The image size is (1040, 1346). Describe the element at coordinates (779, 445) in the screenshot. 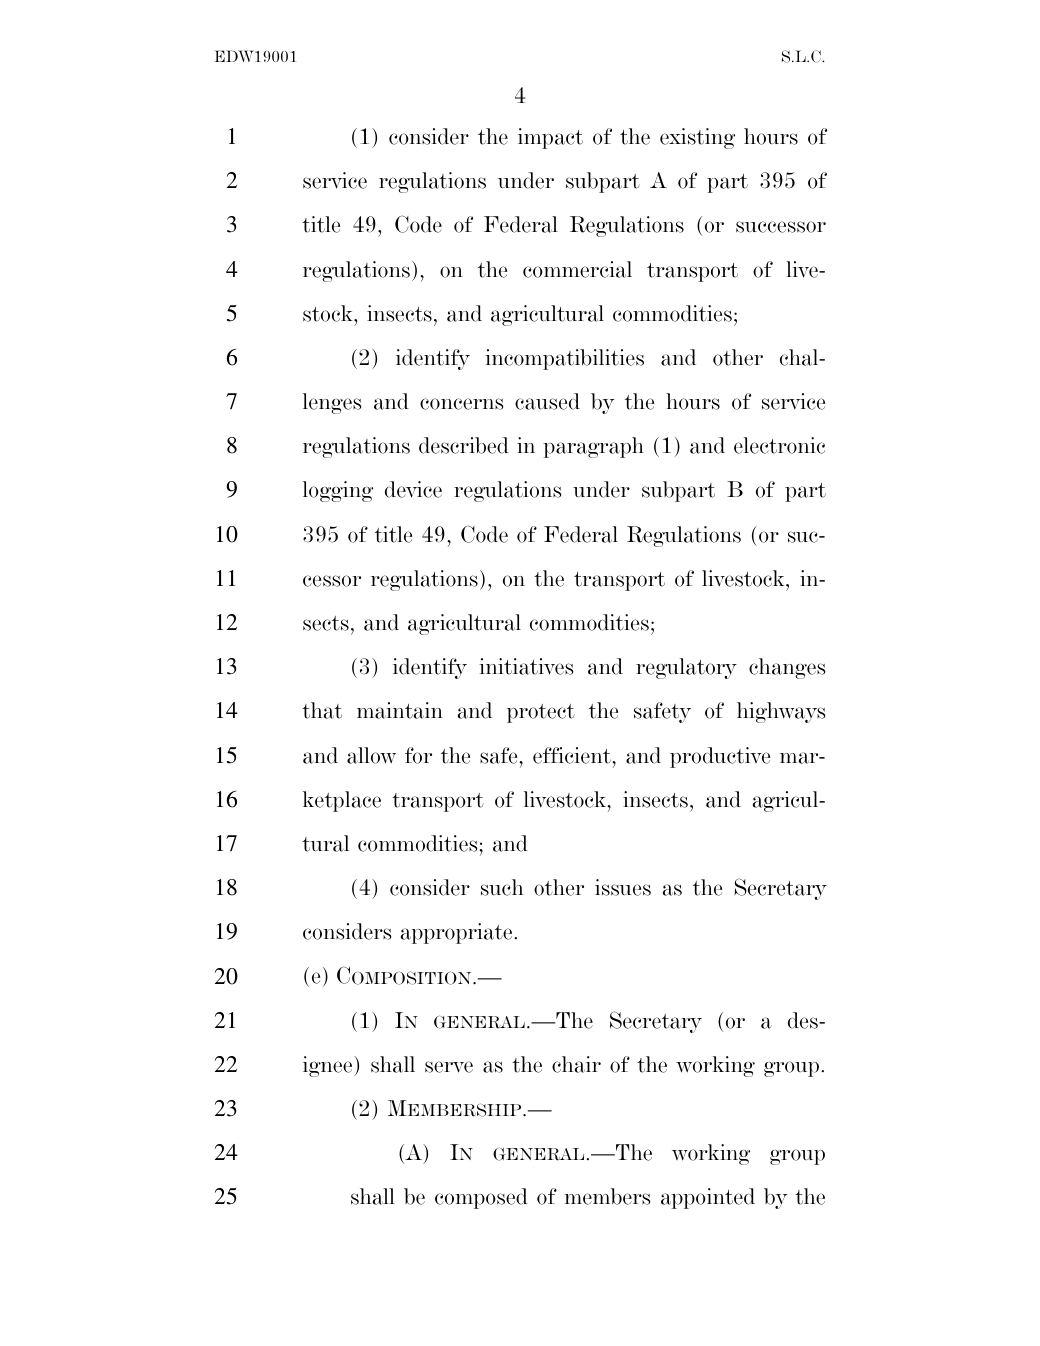

I see `electronic` at that location.
